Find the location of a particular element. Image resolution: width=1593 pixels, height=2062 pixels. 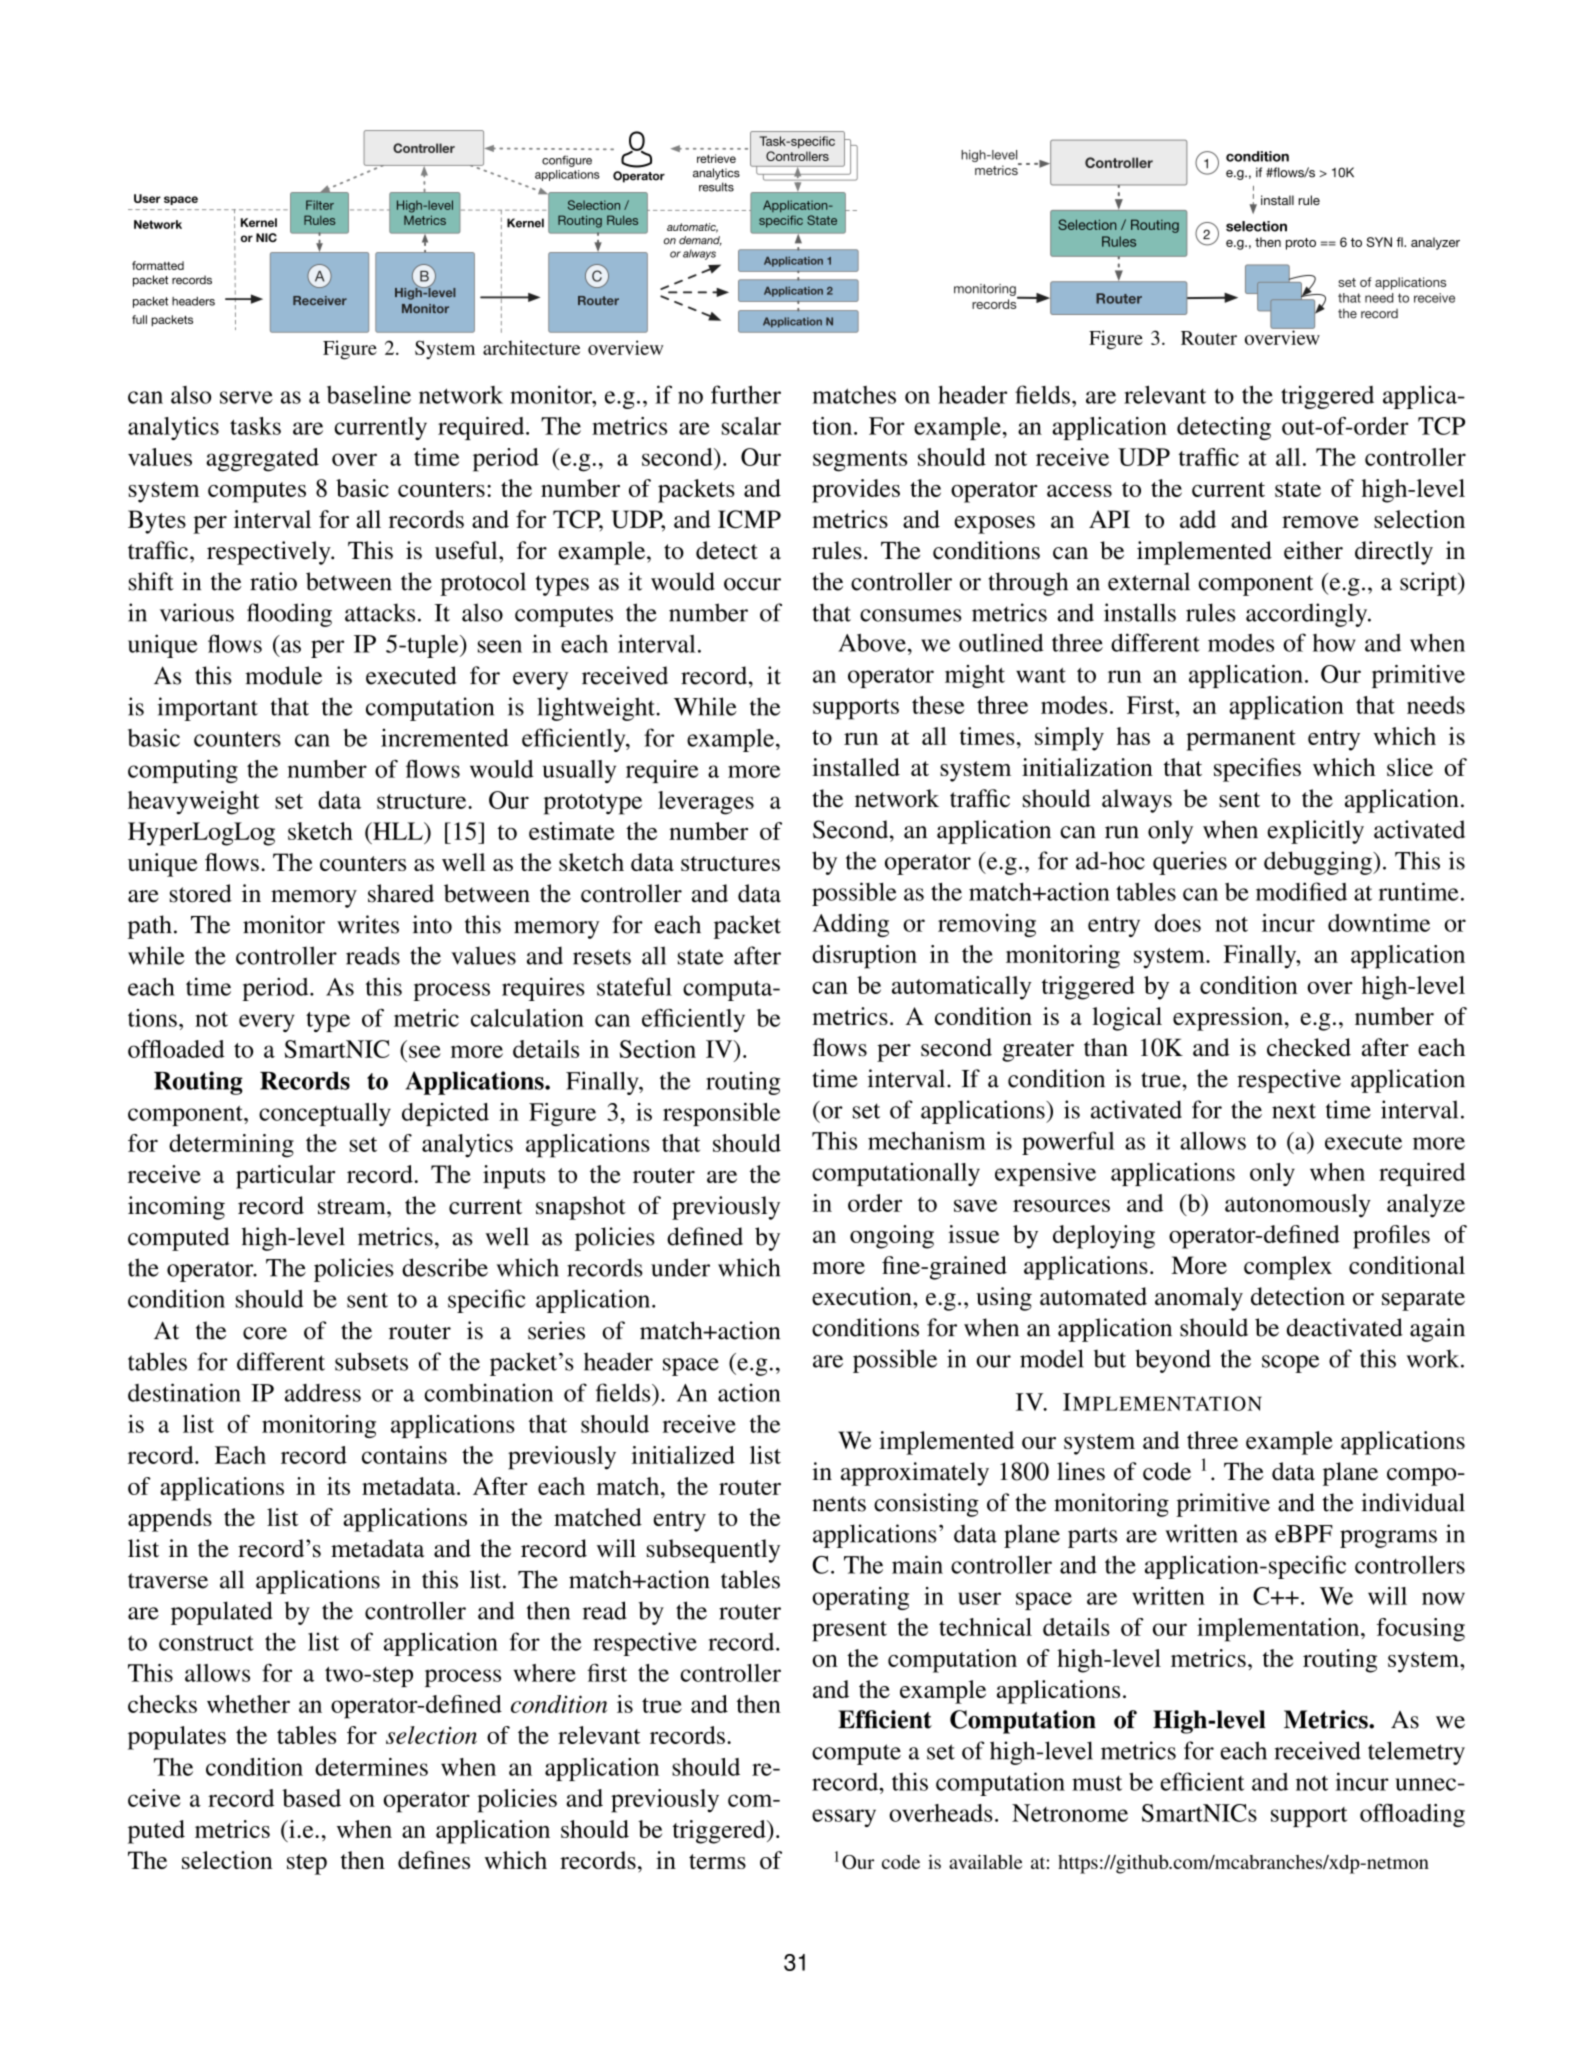

Filter is located at coordinates (320, 205).
